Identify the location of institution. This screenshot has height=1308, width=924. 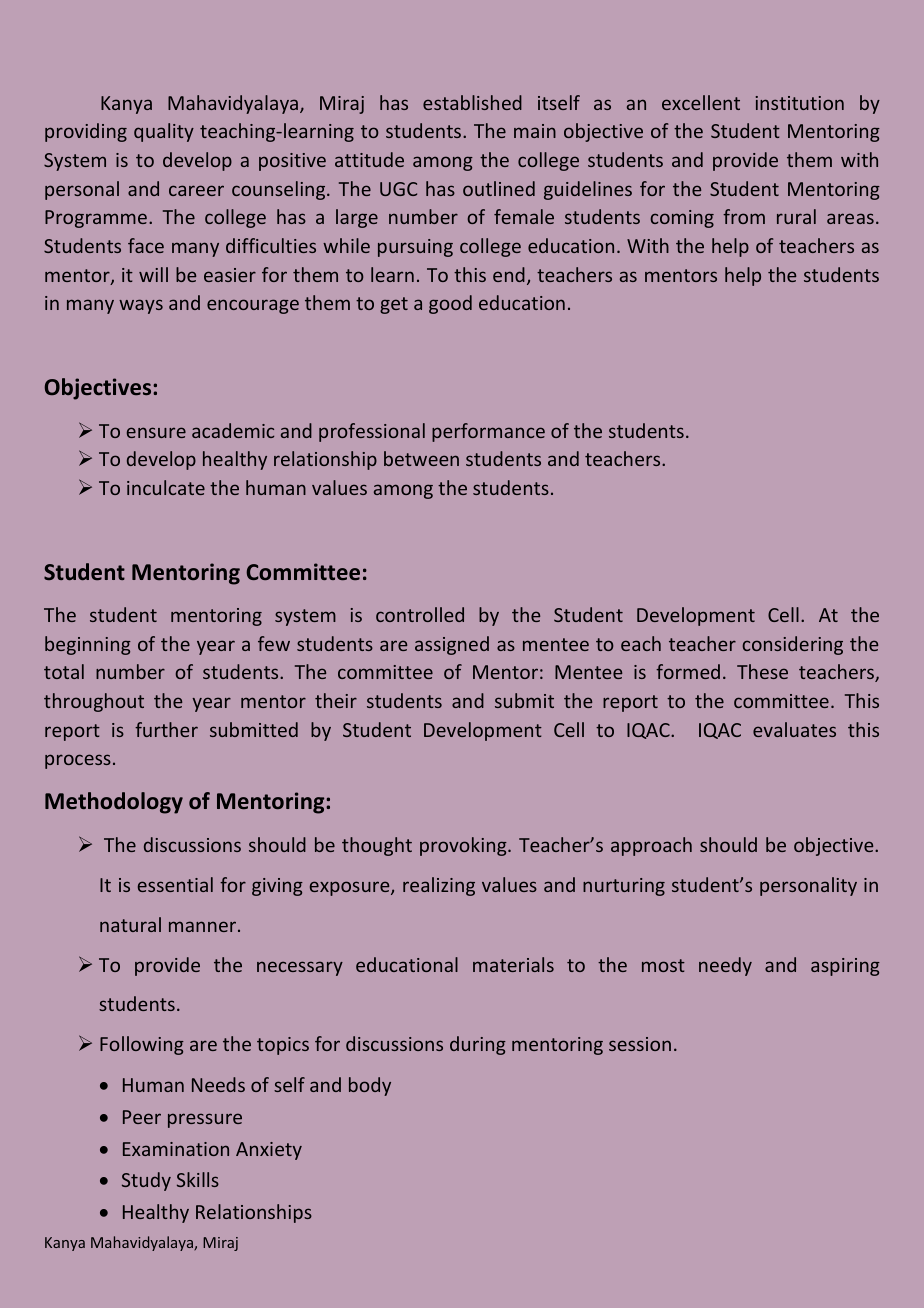
(800, 103).
